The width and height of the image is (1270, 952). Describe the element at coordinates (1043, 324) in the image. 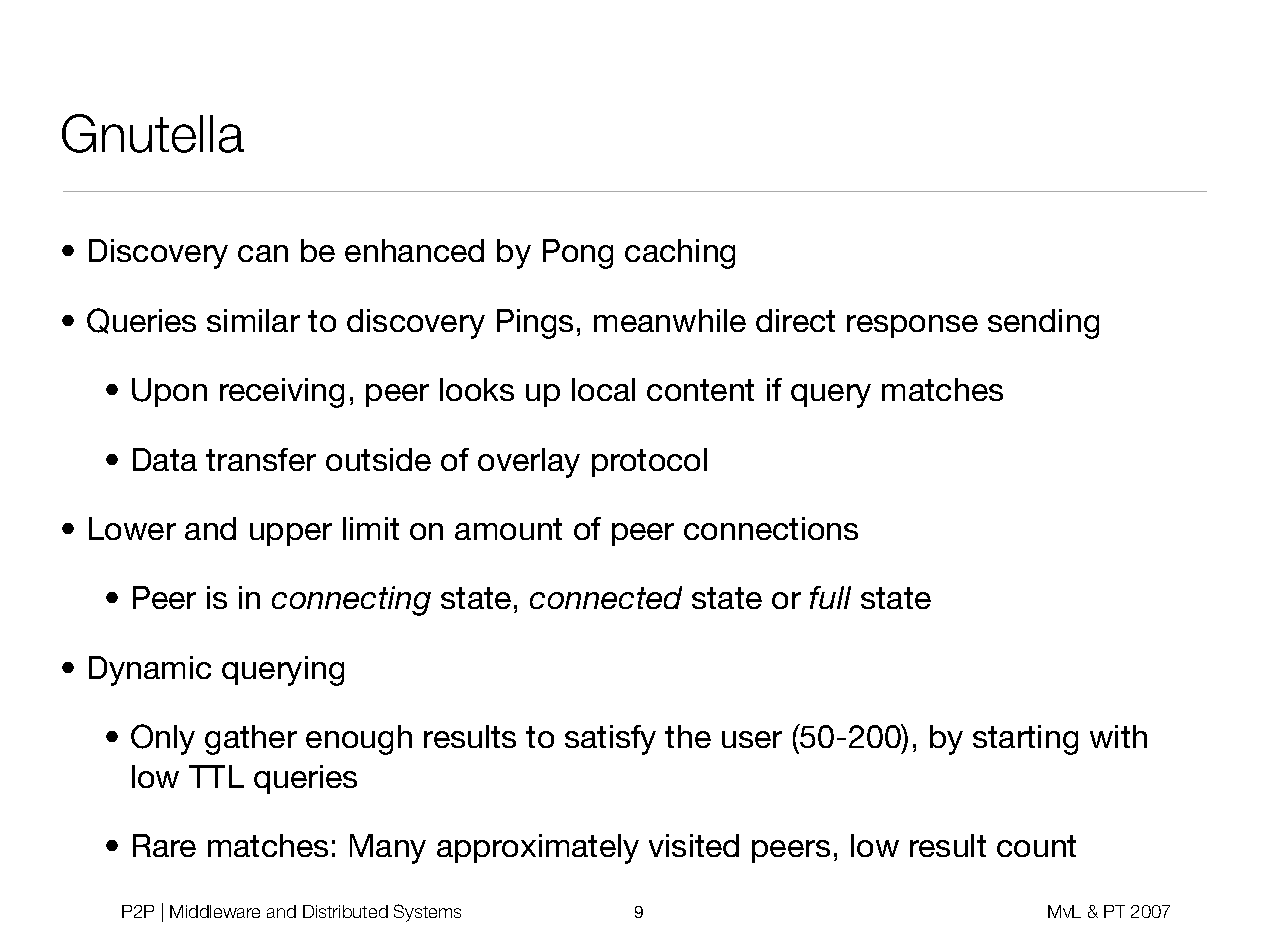

I see `sending` at that location.
